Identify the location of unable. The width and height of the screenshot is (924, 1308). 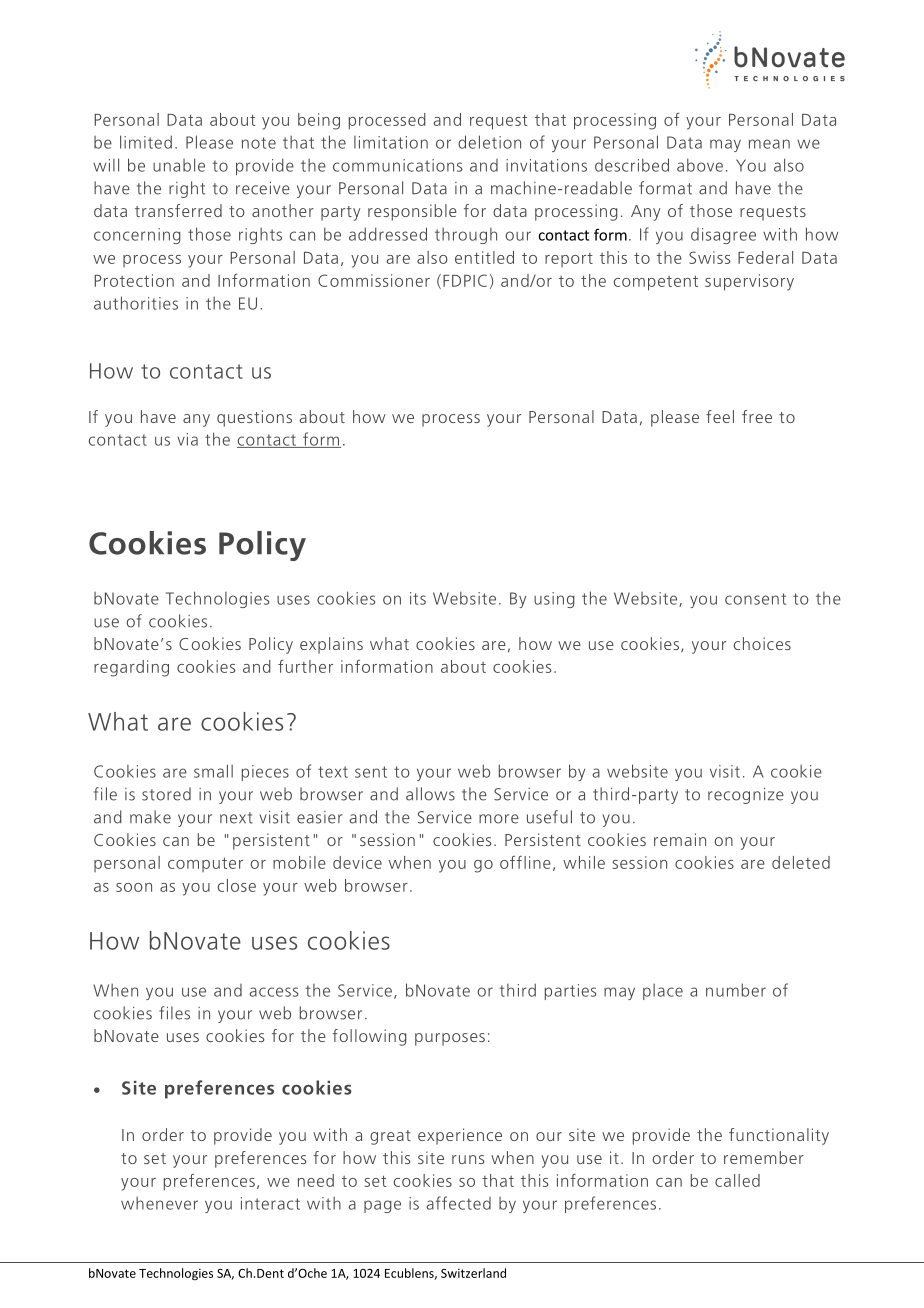
(179, 165).
